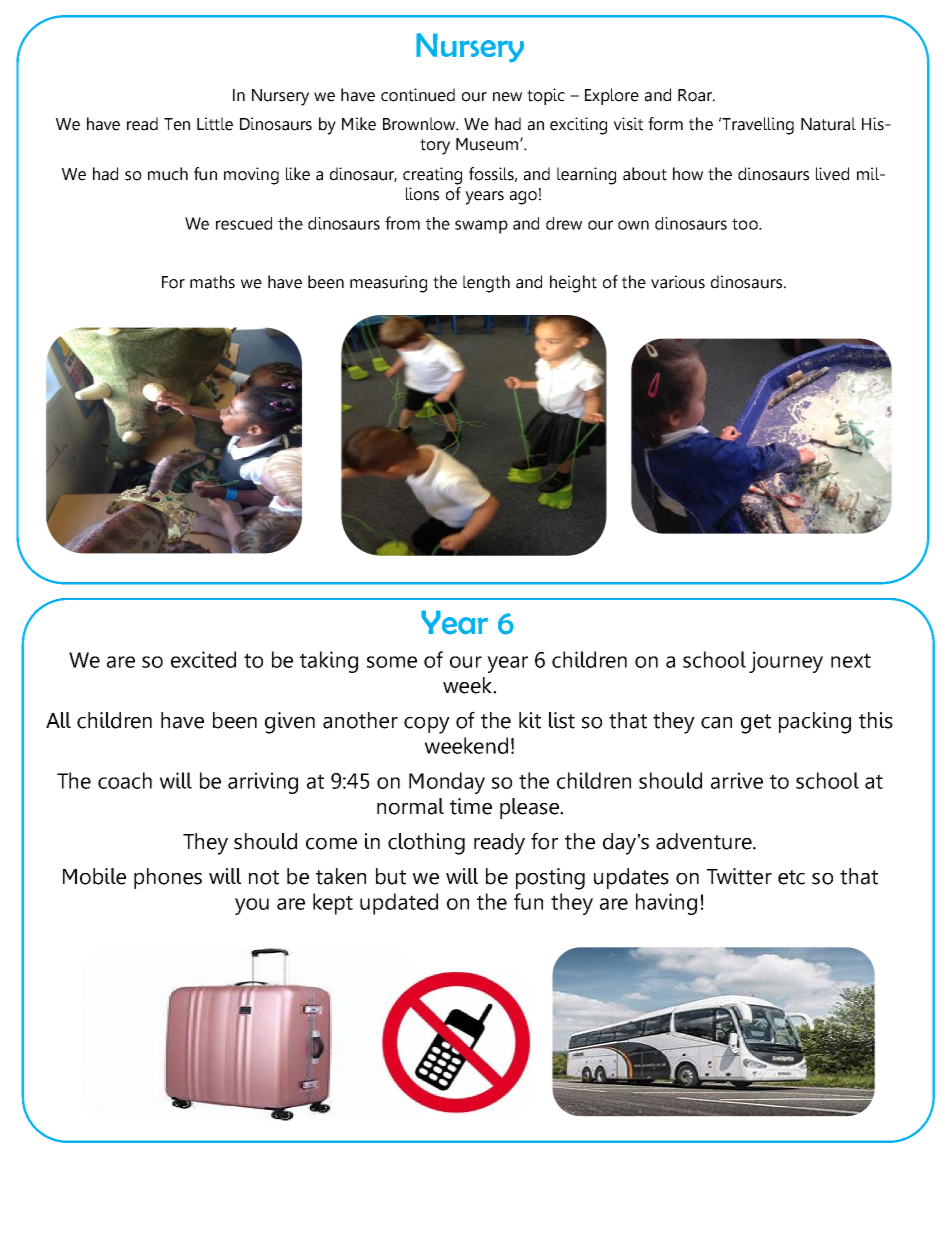 The height and width of the image is (1233, 952). I want to click on Ten, so click(177, 124).
